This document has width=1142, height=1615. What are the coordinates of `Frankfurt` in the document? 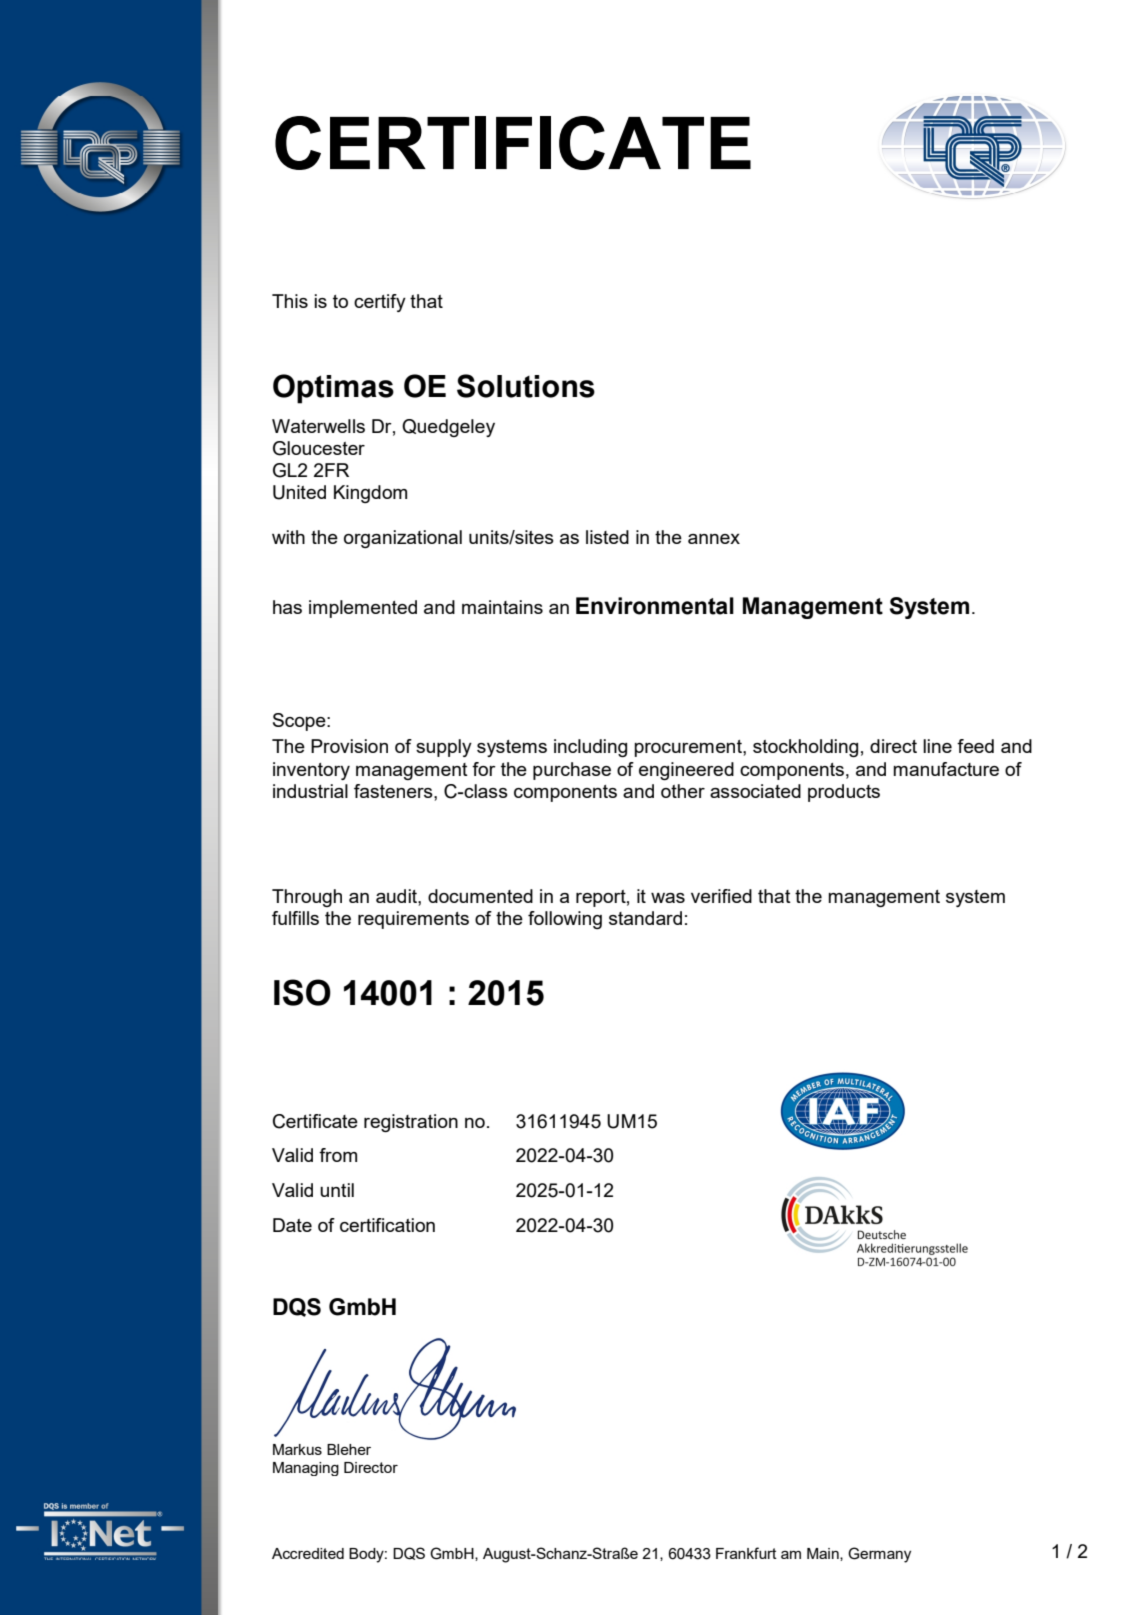 It's located at (746, 1553).
